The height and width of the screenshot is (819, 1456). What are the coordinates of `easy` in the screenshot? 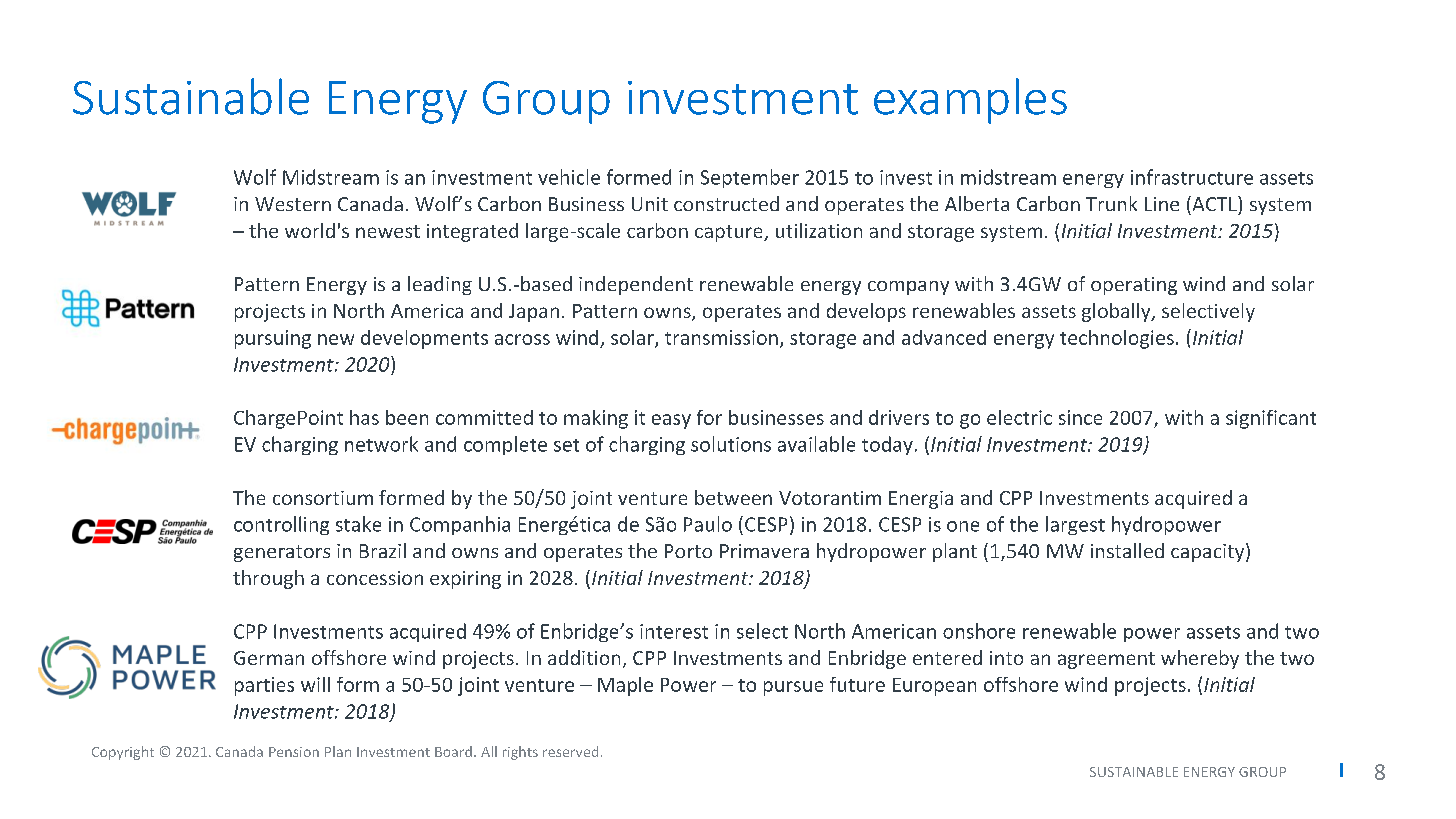 It's located at (671, 421).
